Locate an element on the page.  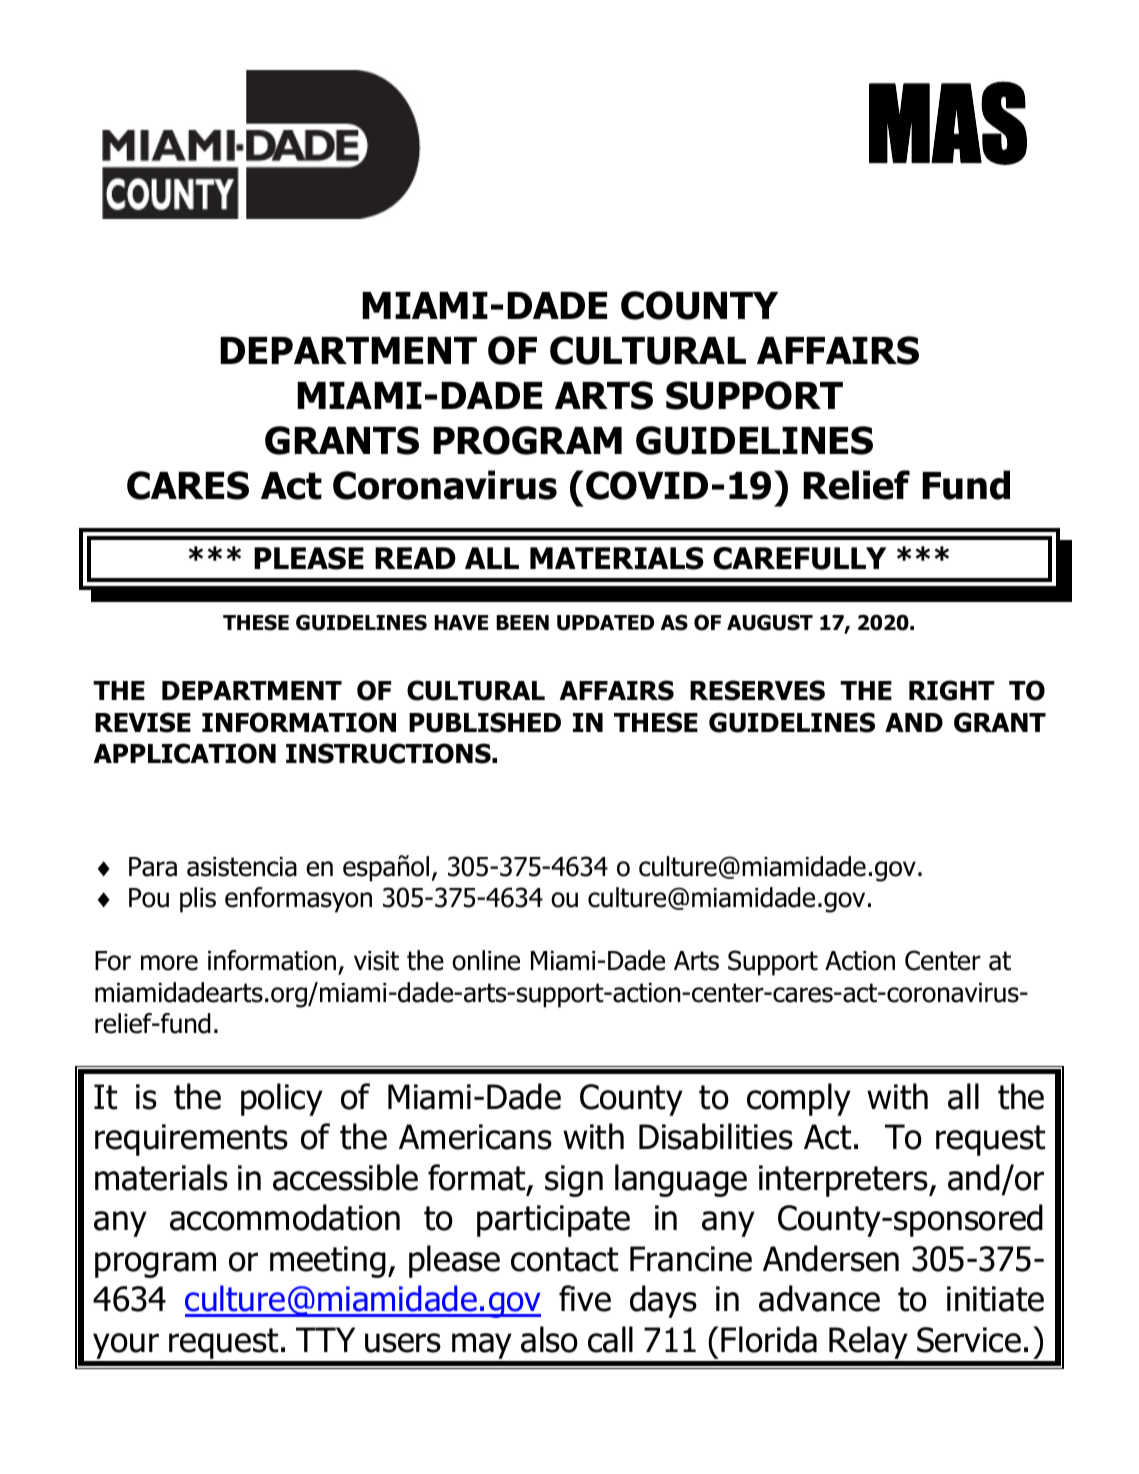
more is located at coordinates (169, 963).
